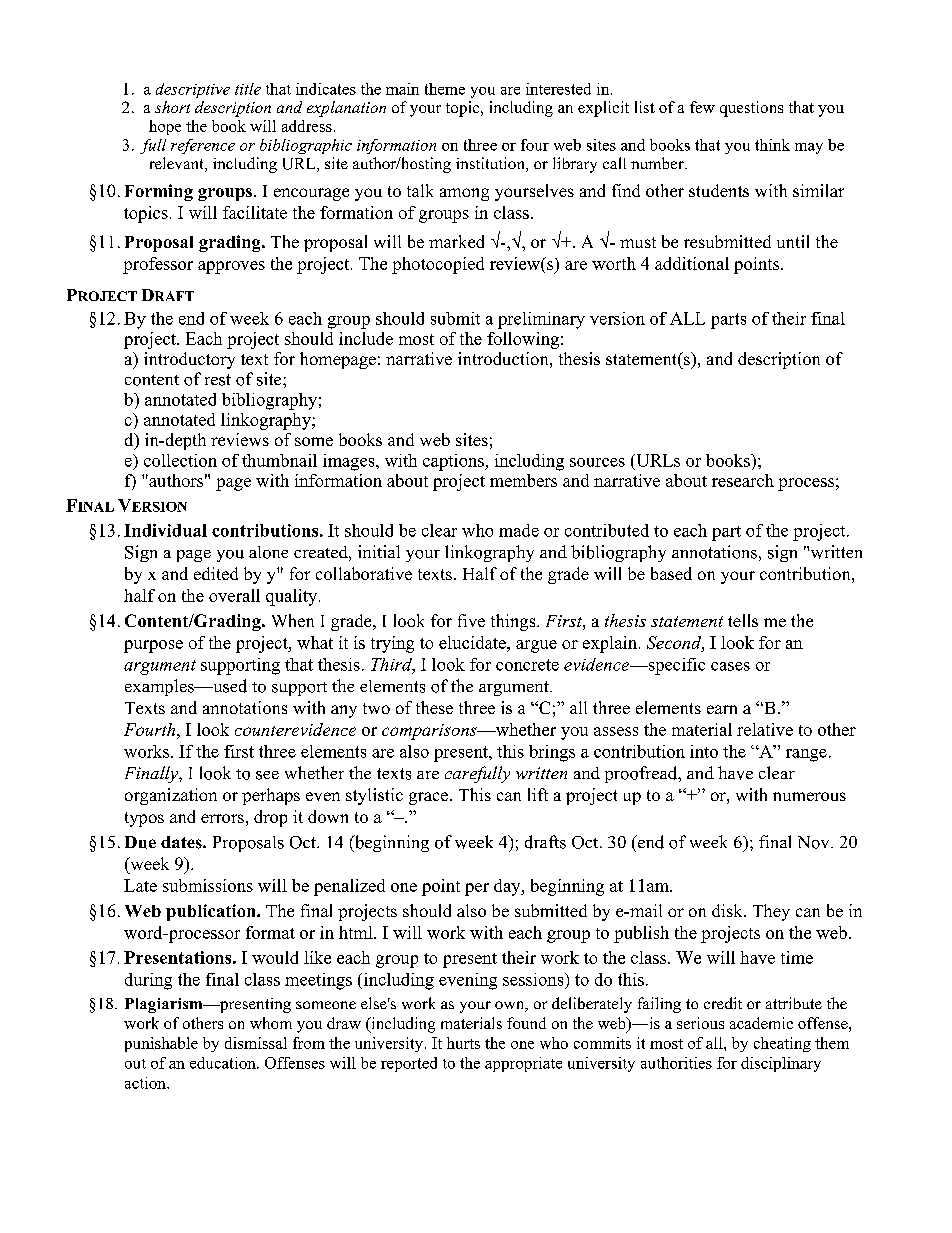 The height and width of the image is (1233, 952). I want to click on preliminary, so click(541, 320).
